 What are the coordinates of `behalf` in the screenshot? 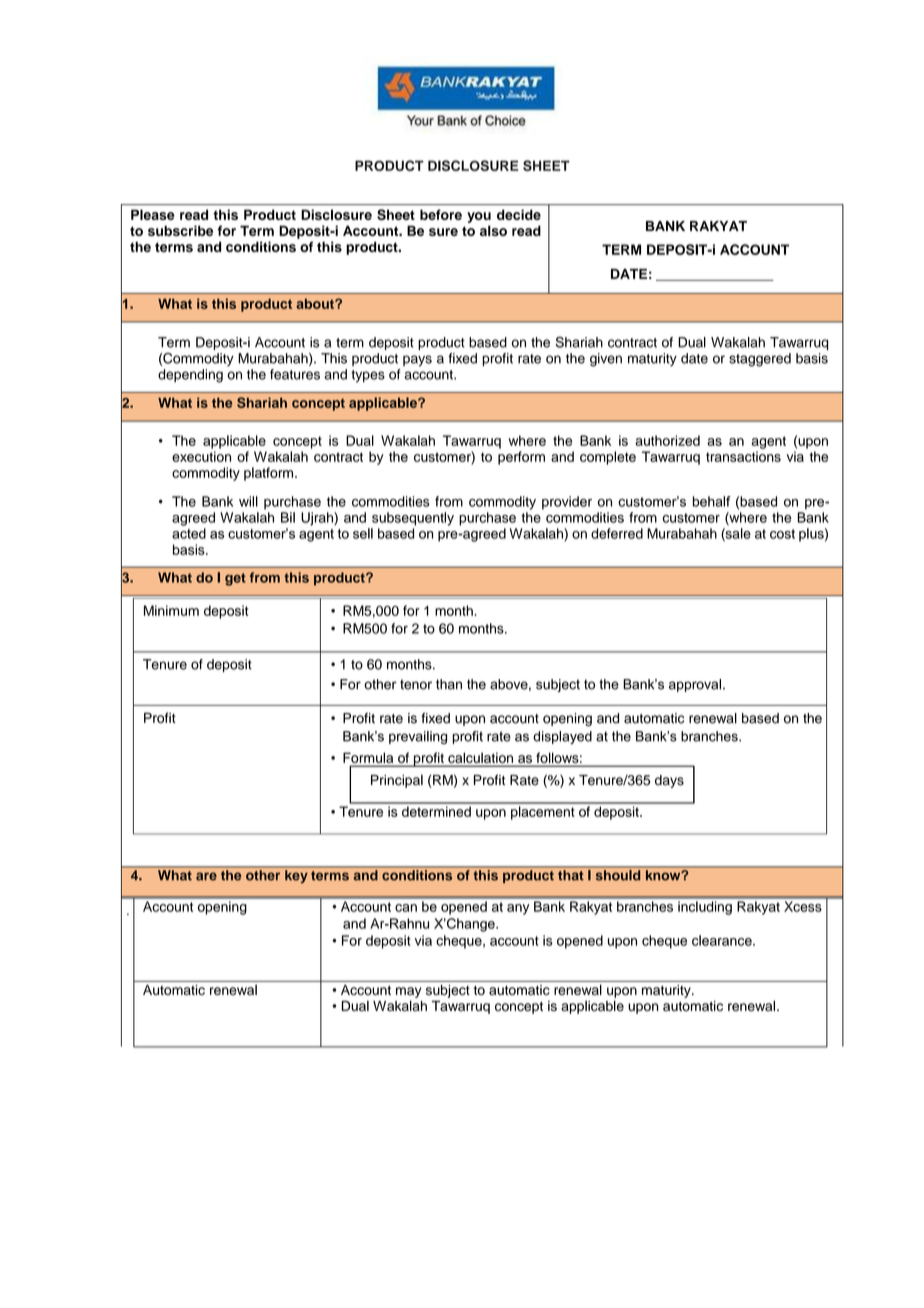 It's located at (712, 501).
